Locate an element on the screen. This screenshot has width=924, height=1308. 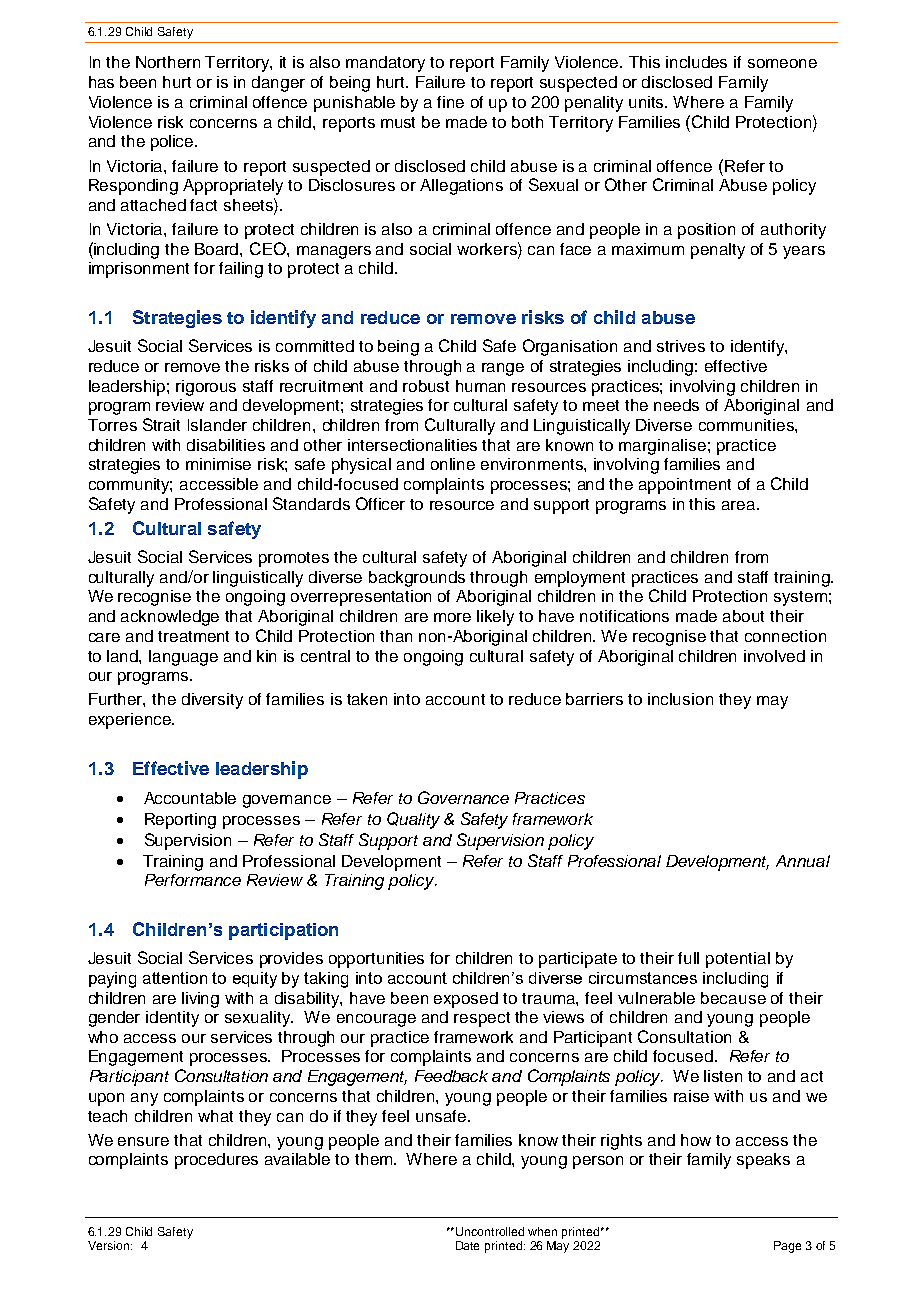
Performance is located at coordinates (193, 880).
